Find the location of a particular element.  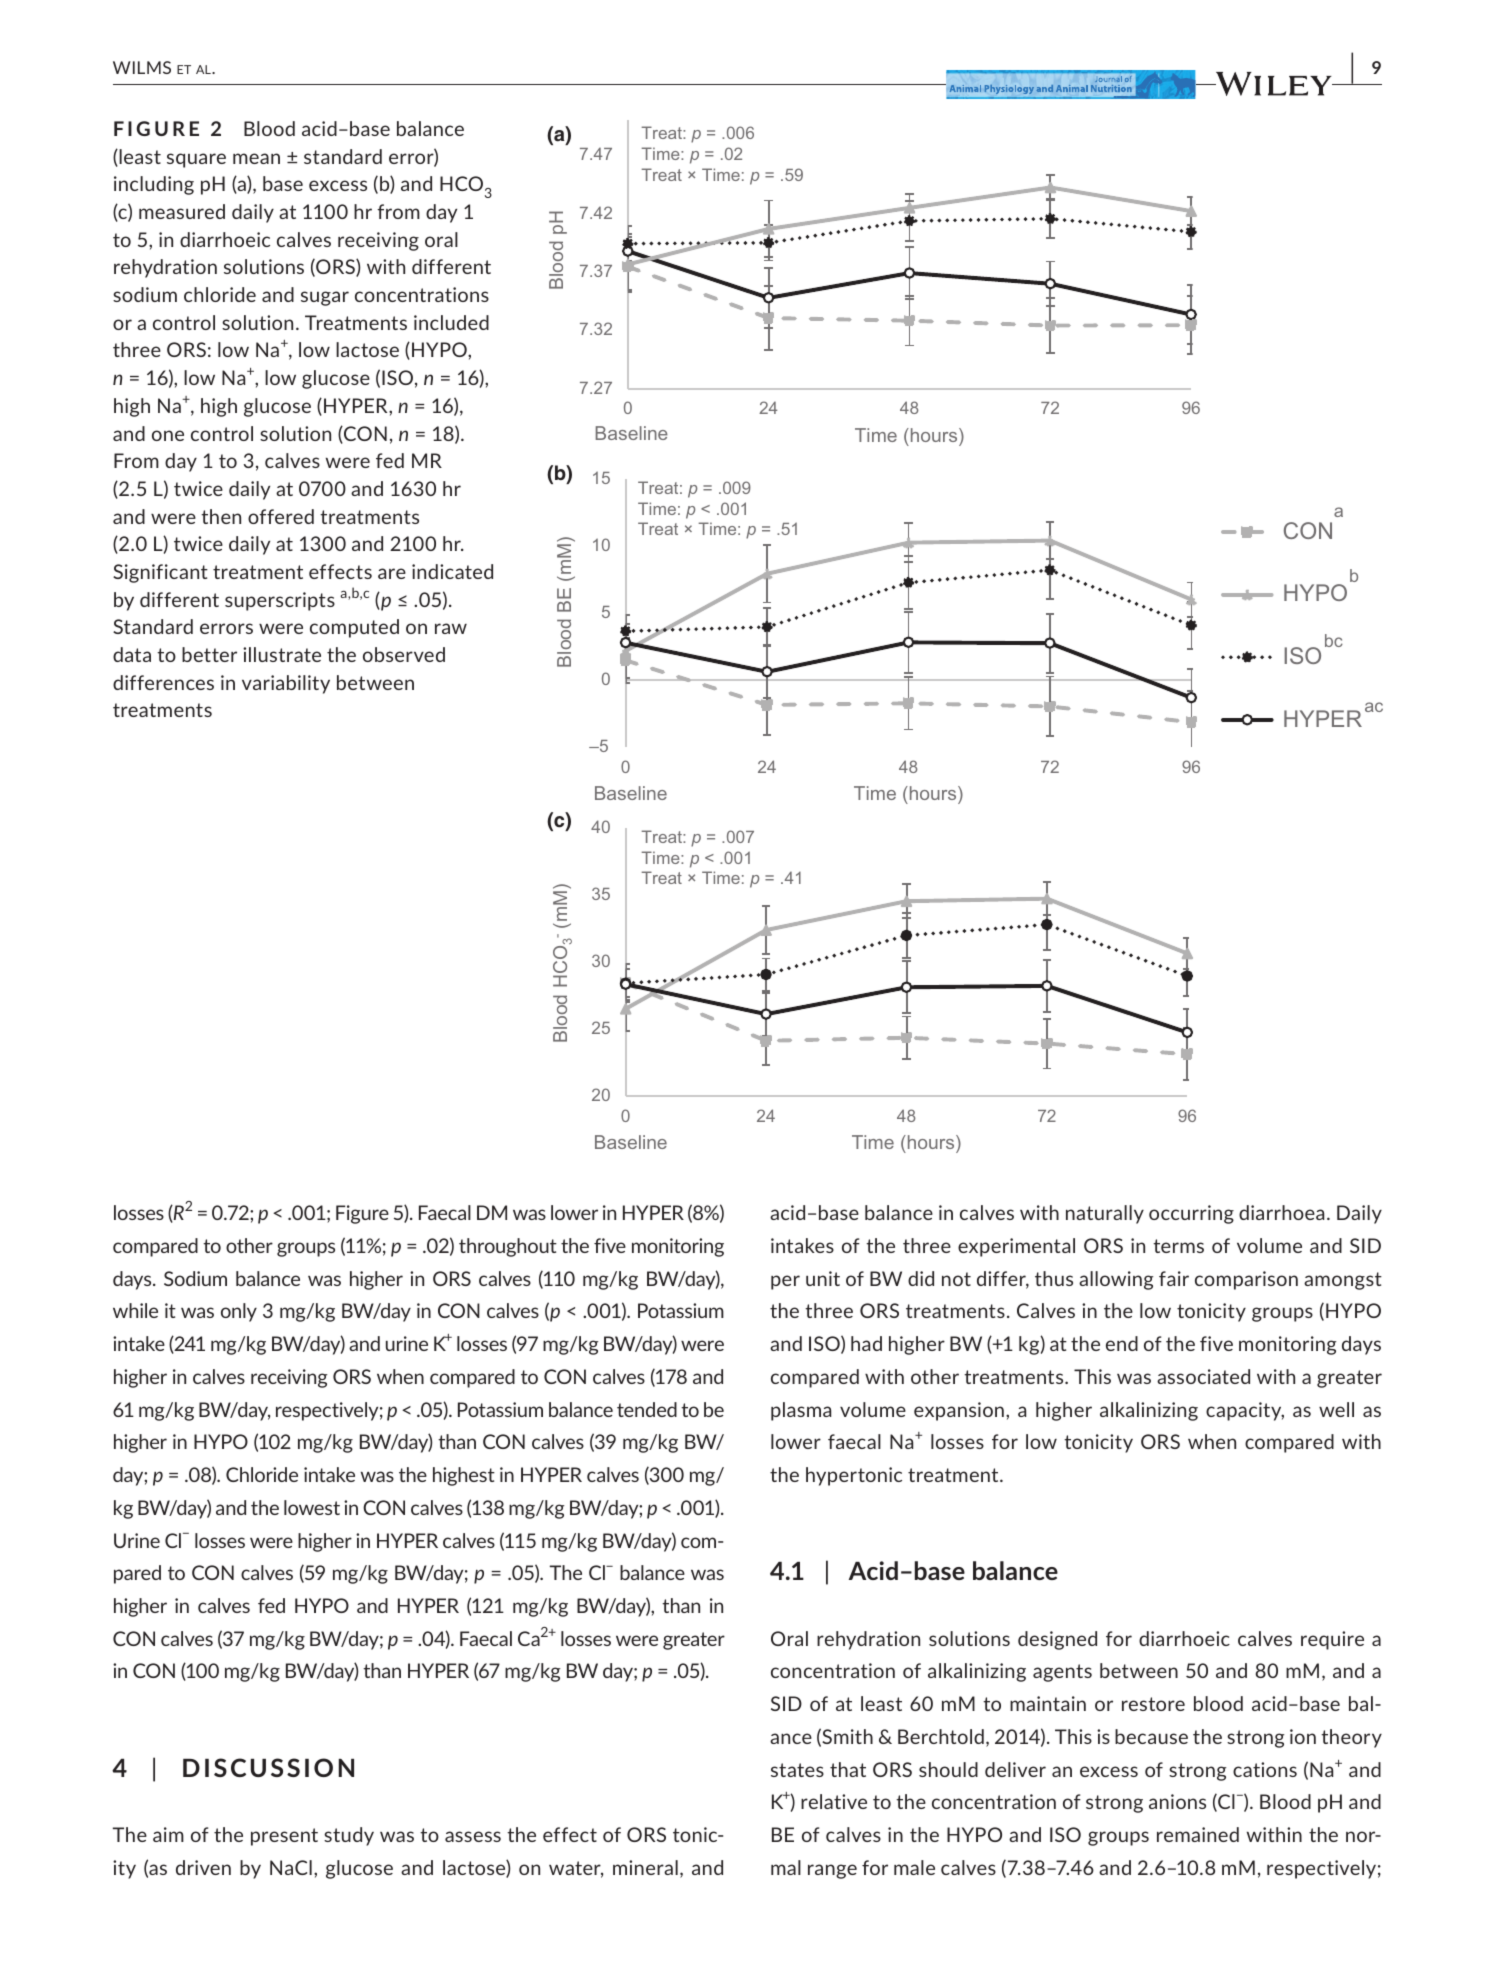

occurring is located at coordinates (1191, 1214).
